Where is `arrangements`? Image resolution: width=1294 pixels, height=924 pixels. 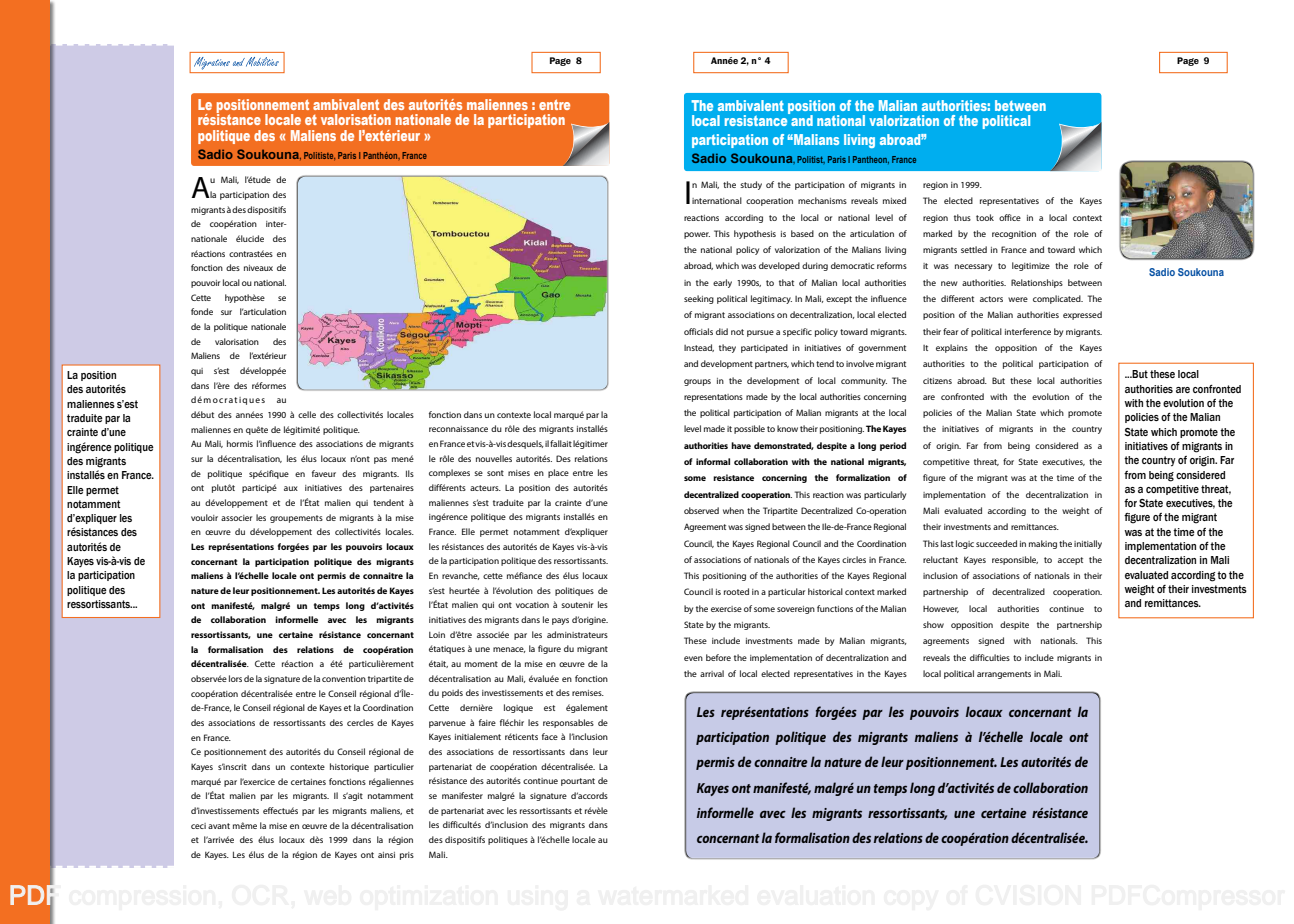 arrangements is located at coordinates (1004, 675).
